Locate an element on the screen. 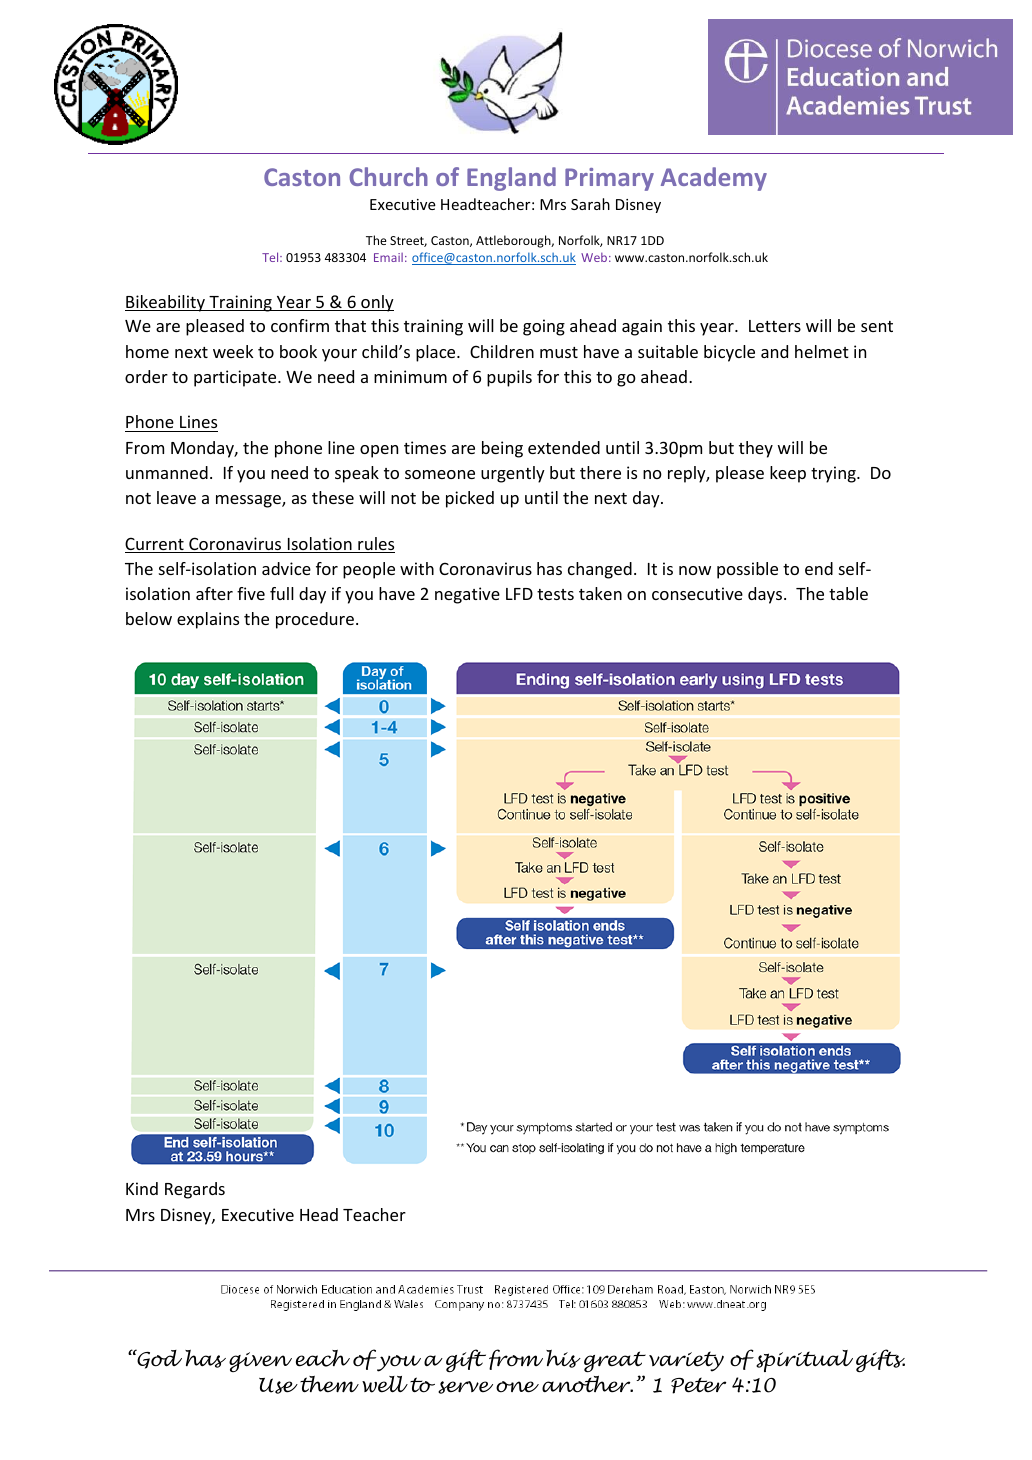 This screenshot has height=1460, width=1032. Tel is located at coordinates (271, 257).
